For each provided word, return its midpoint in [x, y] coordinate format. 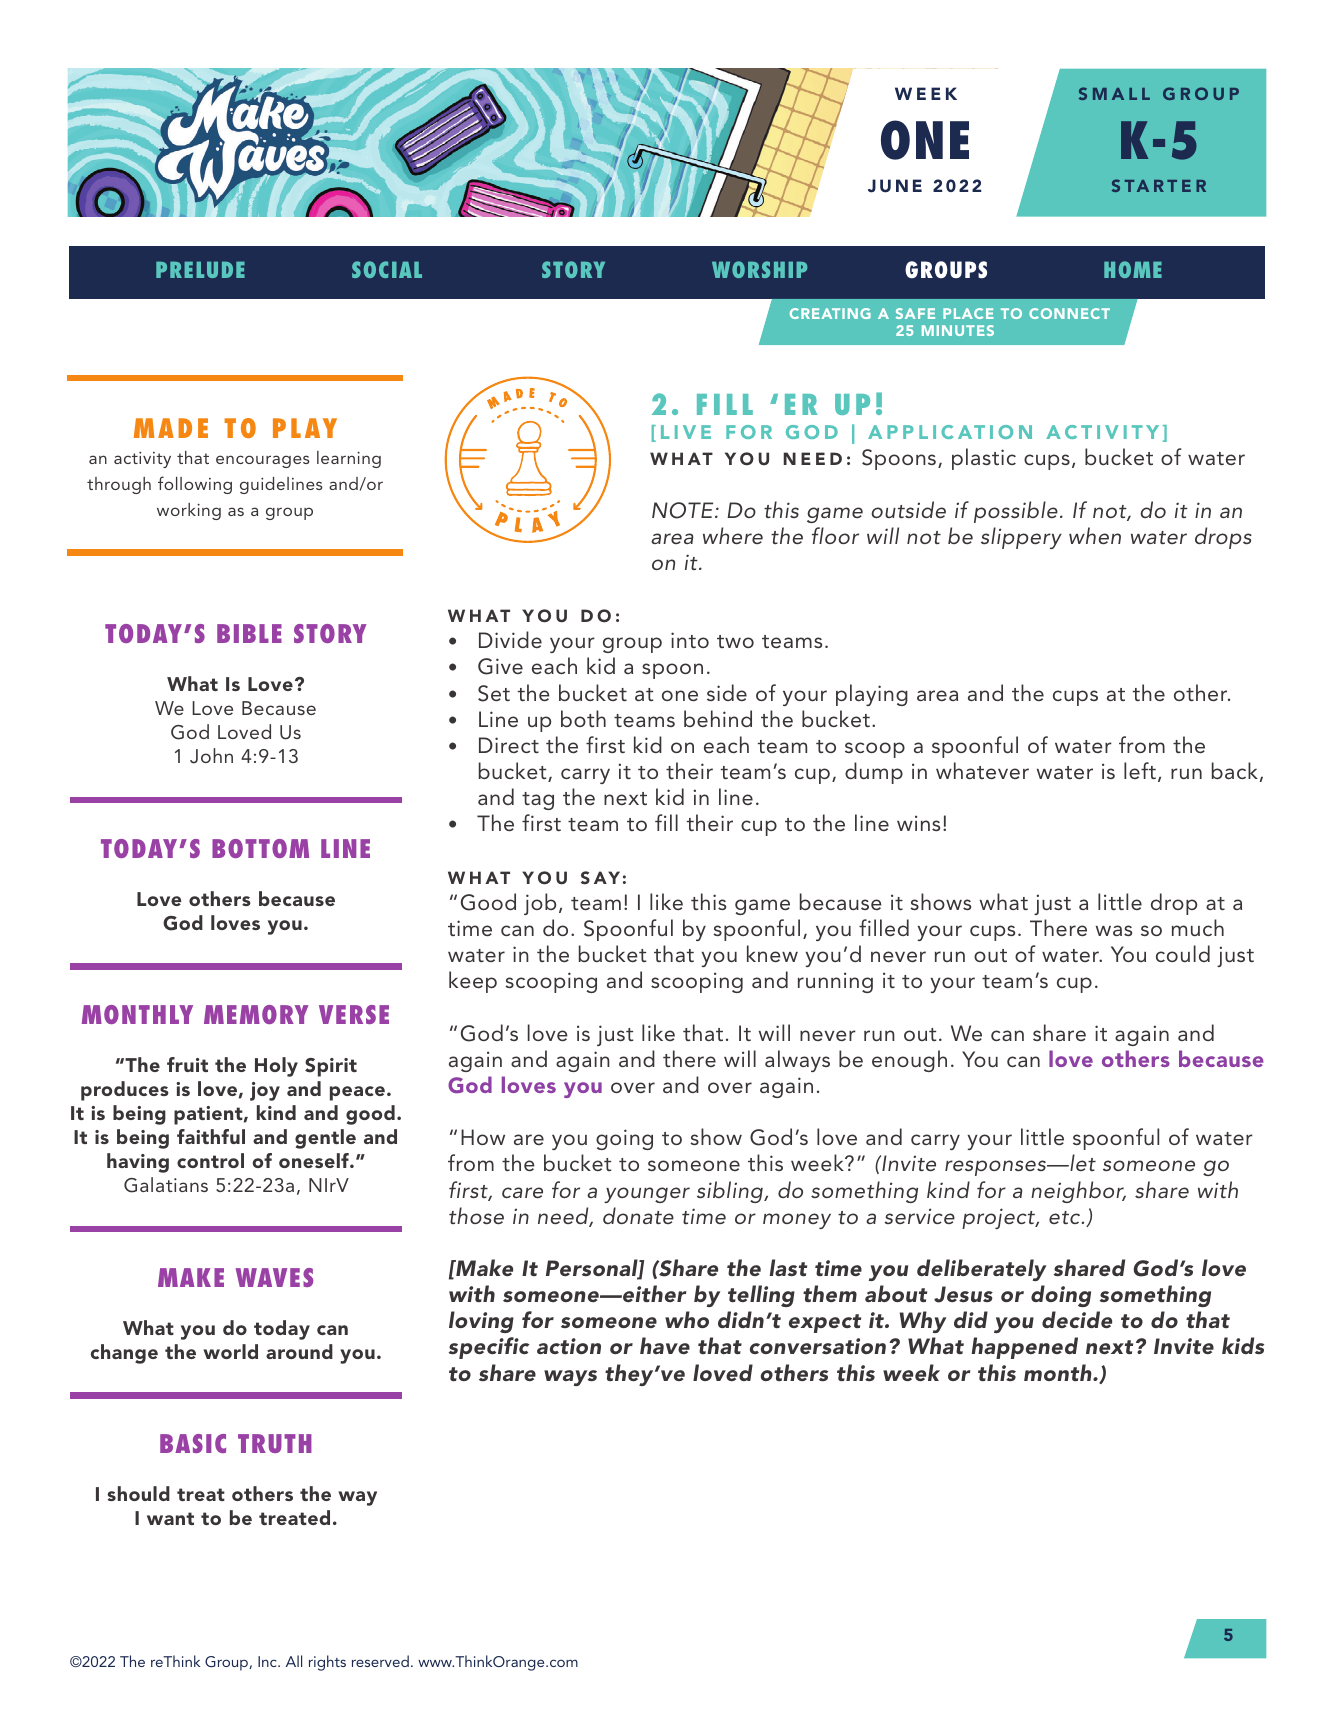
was [1114, 930]
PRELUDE [200, 270]
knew [772, 953]
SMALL [1114, 93]
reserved [380, 1661]
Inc [268, 1661]
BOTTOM [260, 848]
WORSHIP [759, 269]
